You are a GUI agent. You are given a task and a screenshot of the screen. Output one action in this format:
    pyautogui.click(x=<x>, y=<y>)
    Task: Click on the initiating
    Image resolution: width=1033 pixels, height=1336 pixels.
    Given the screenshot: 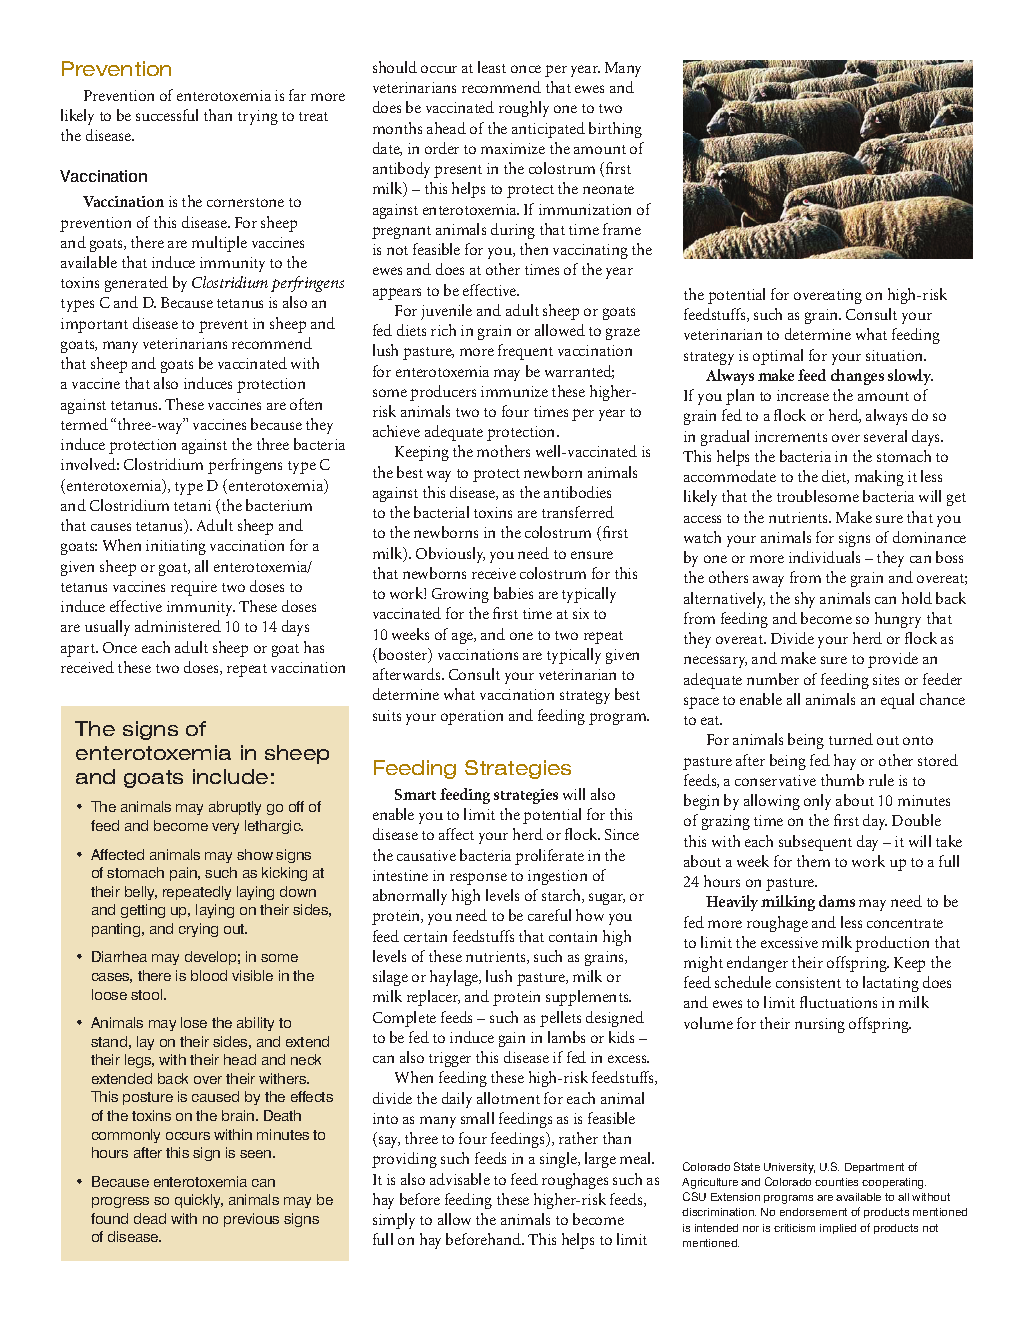 What is the action you would take?
    pyautogui.click(x=176, y=547)
